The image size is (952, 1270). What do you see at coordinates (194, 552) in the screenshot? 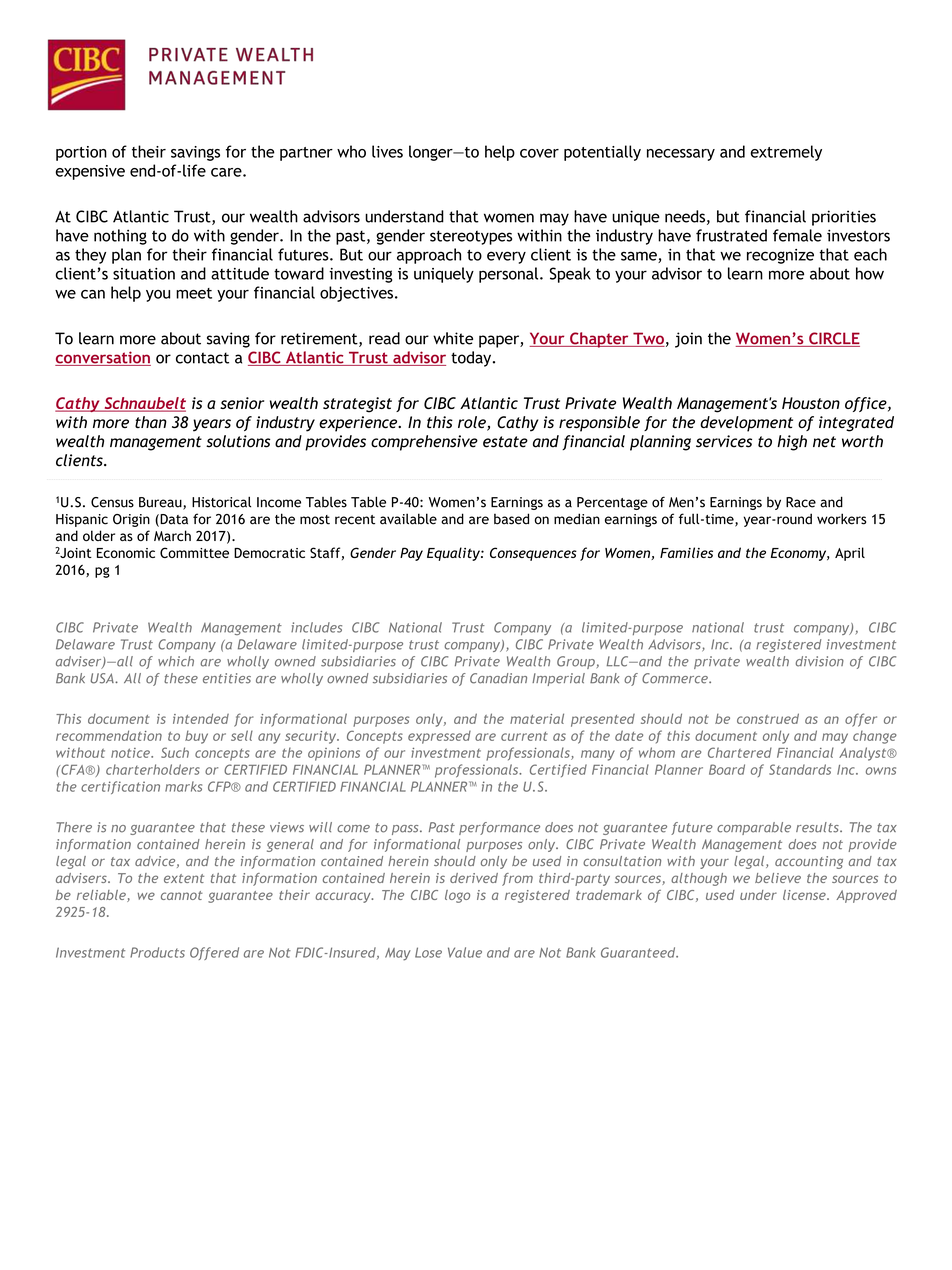
I see `Committee` at bounding box center [194, 552].
